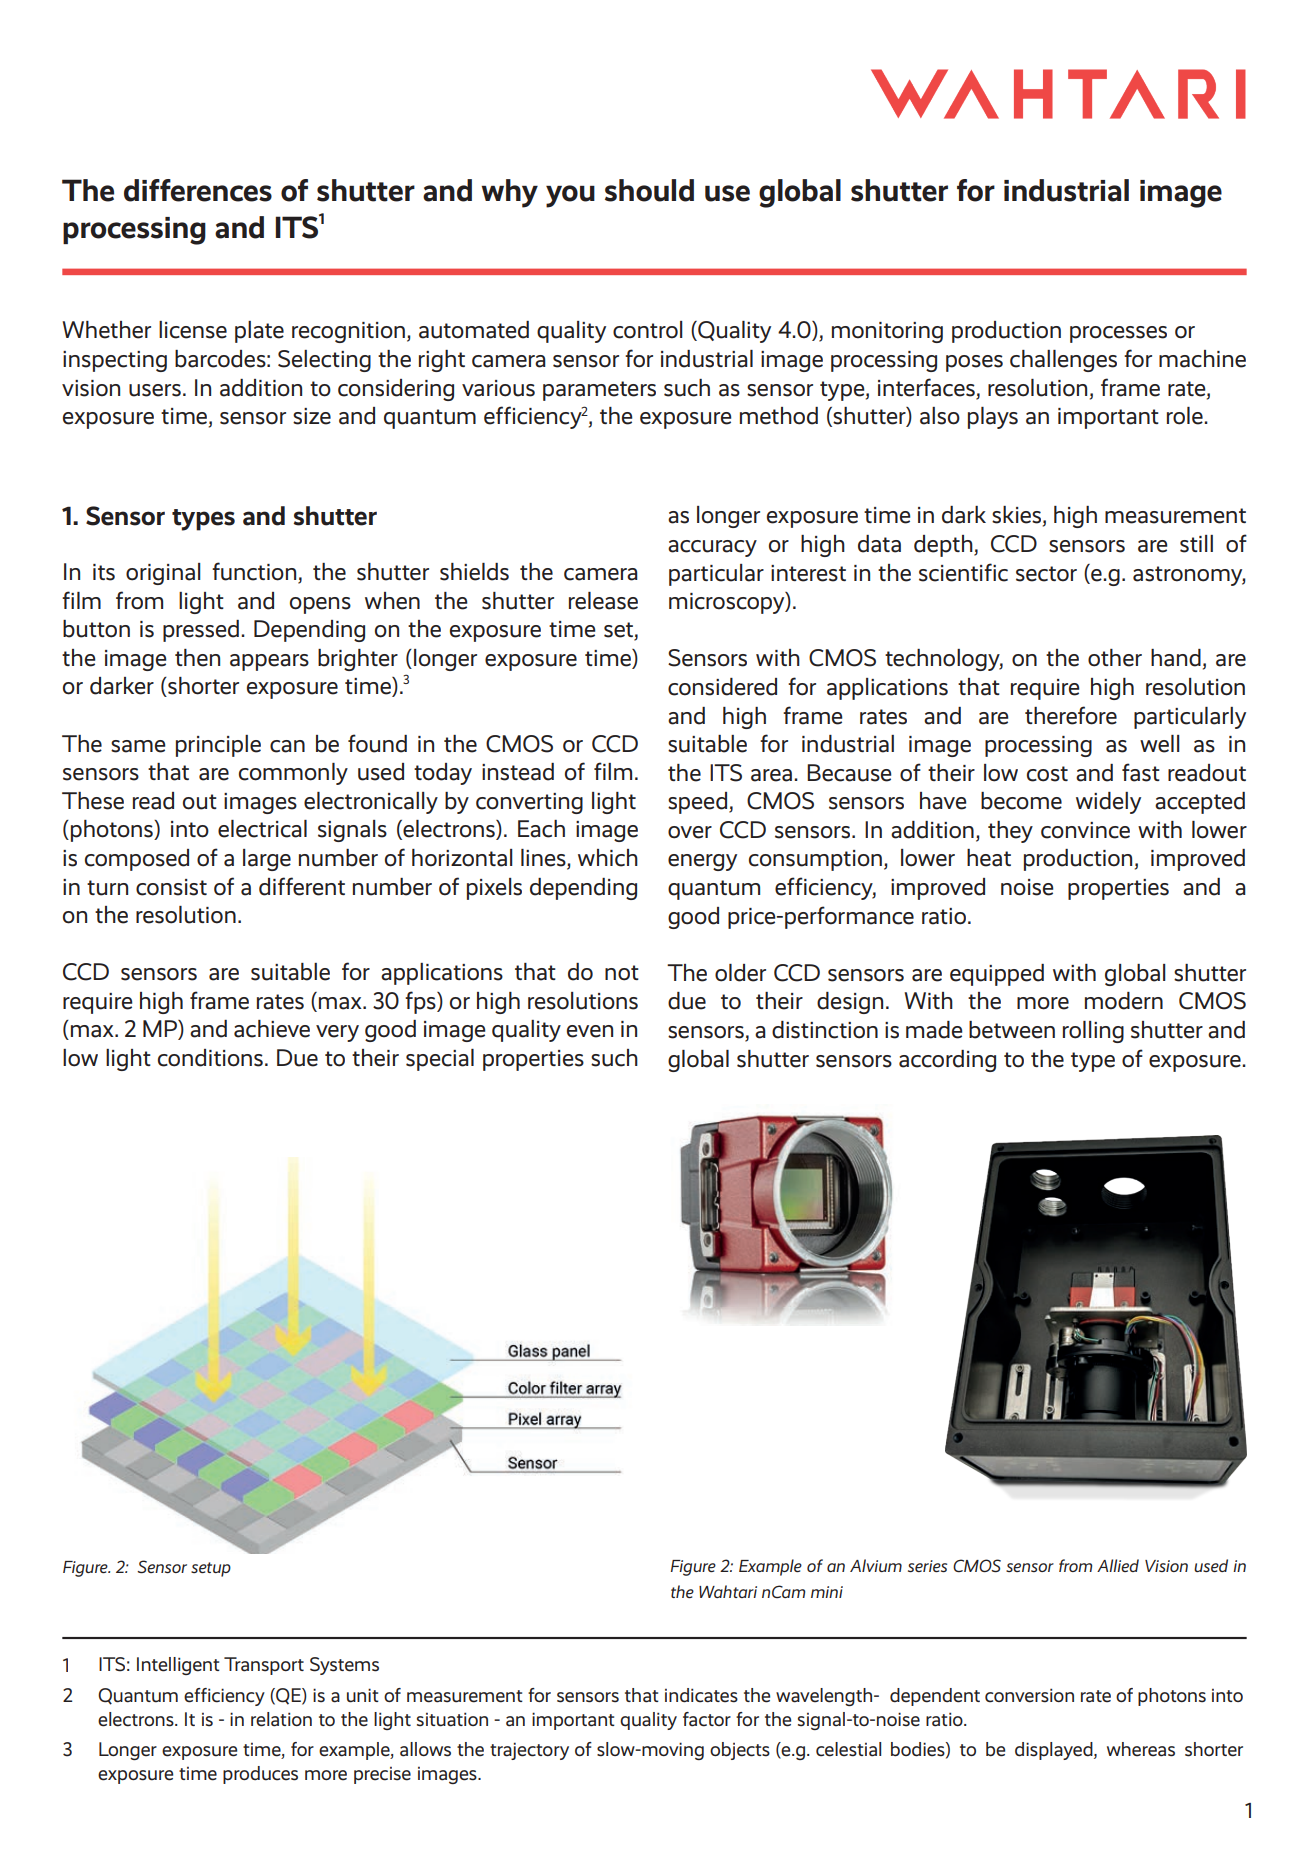  Describe the element at coordinates (722, 687) in the image. I see `considered` at that location.
